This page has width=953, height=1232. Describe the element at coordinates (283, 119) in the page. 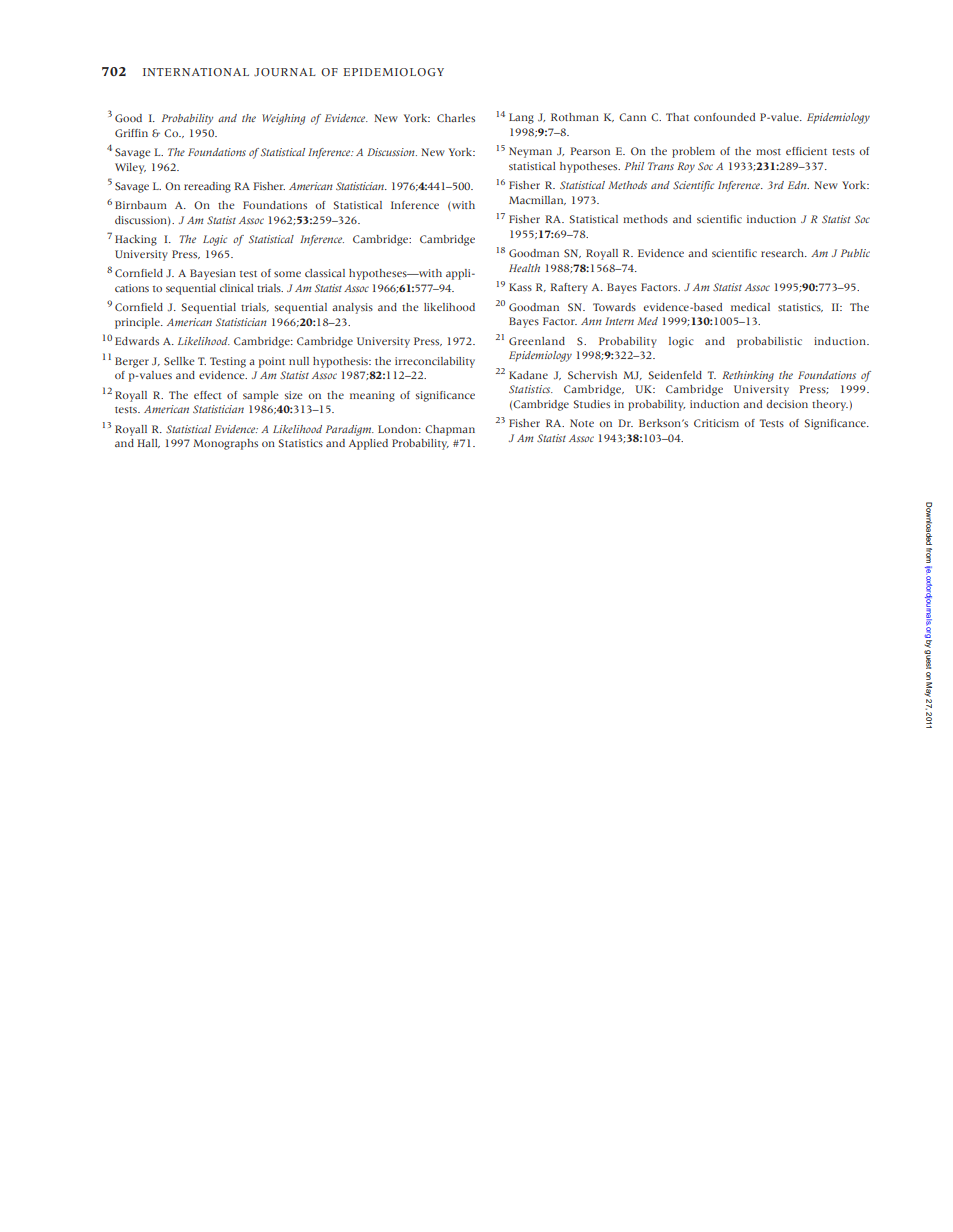

I see `Weighing` at that location.
